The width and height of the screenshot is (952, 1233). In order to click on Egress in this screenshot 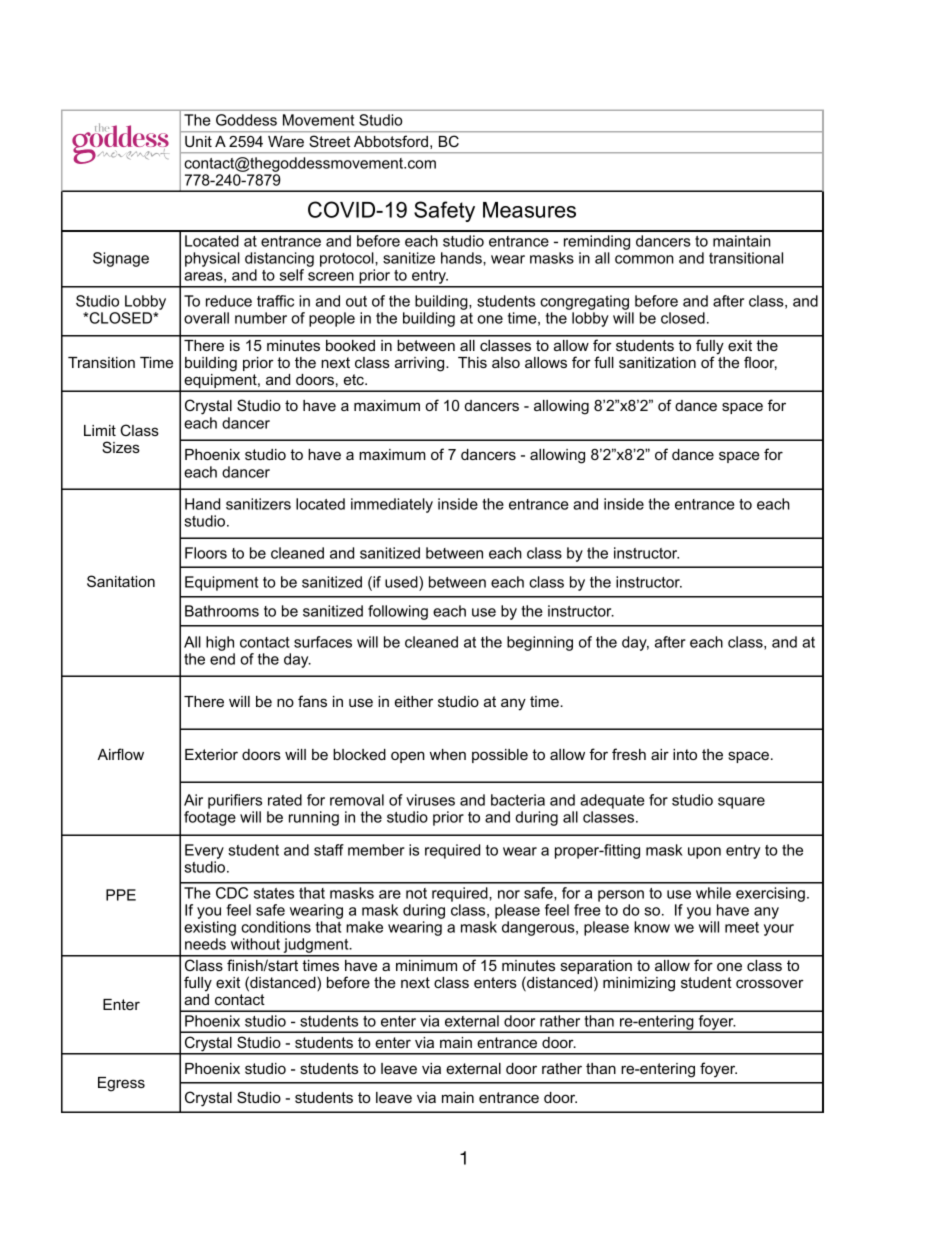, I will do `click(121, 1084)`.
